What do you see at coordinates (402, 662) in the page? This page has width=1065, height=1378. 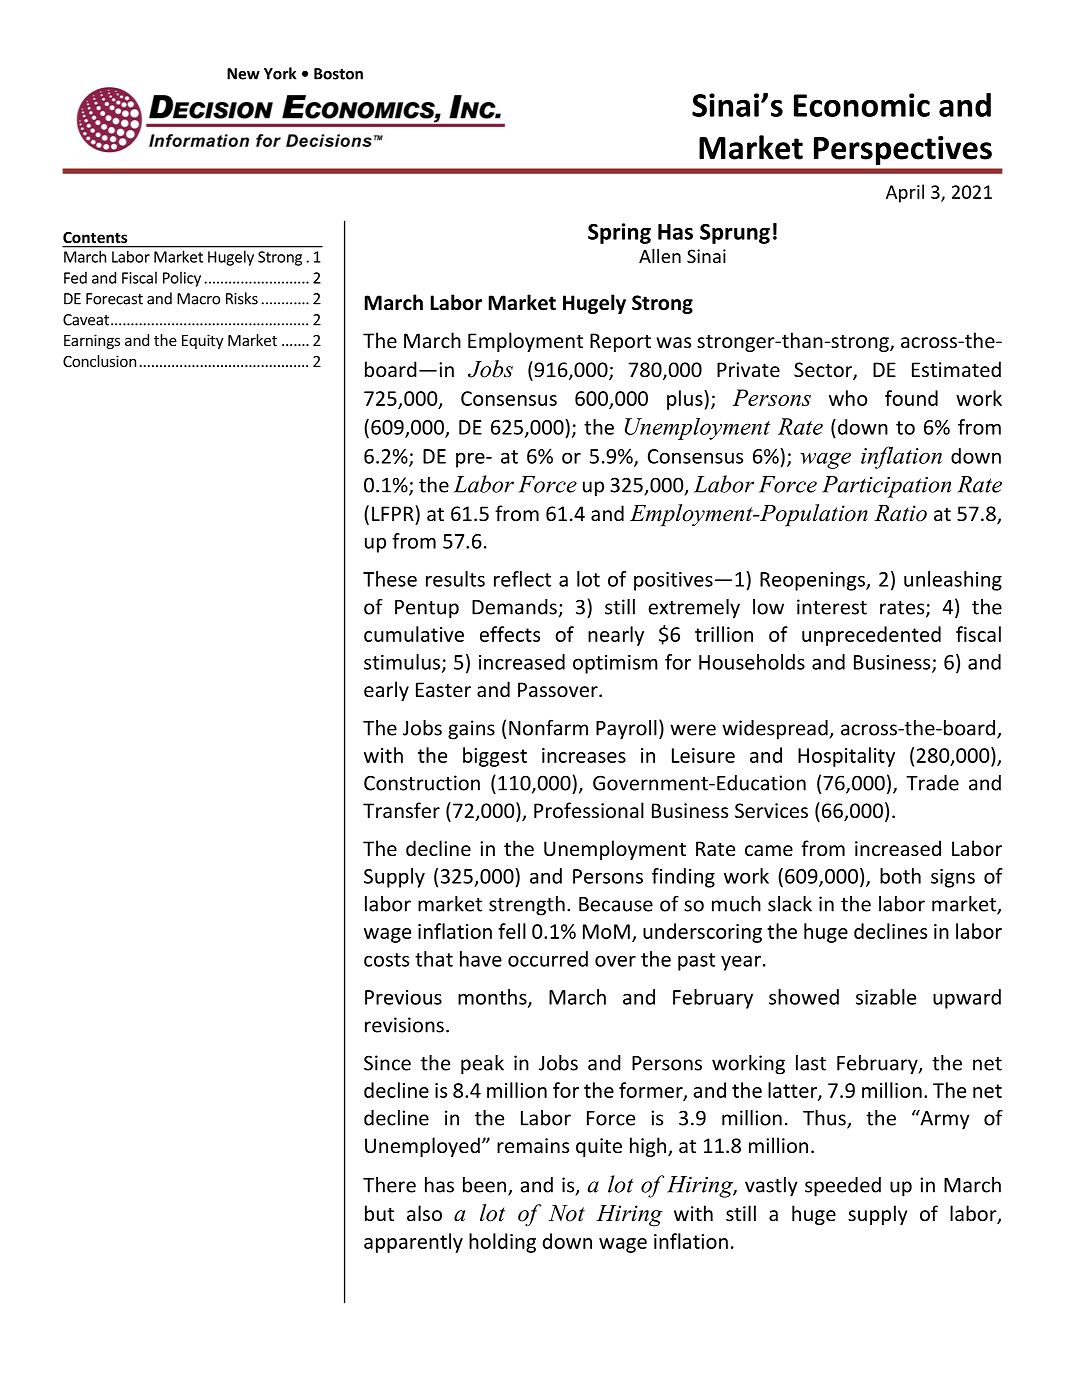 I see `stimulus` at bounding box center [402, 662].
